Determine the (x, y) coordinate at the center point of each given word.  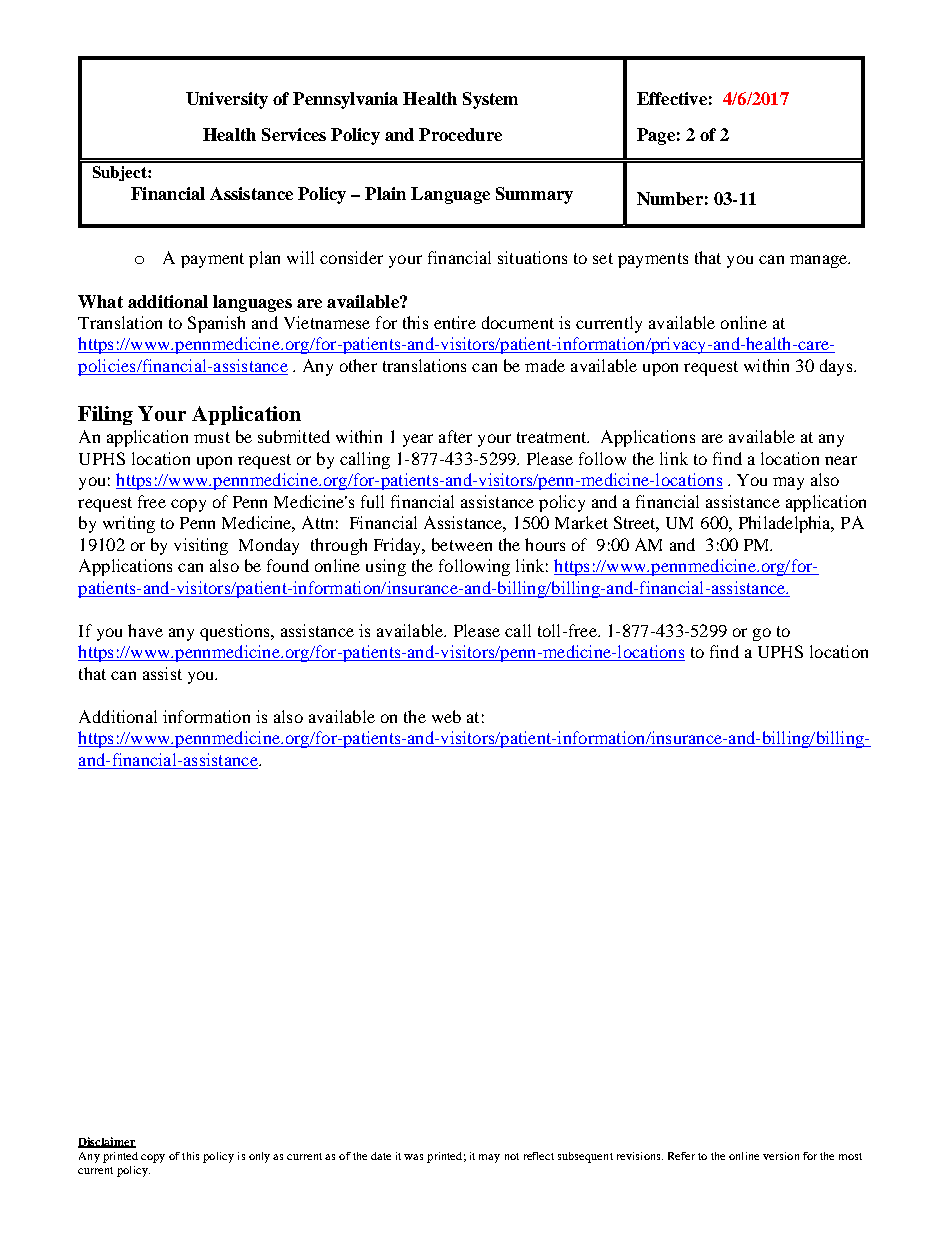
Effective (672, 98)
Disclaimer (107, 1142)
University (227, 100)
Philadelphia (786, 524)
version (781, 1156)
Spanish (216, 324)
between (462, 544)
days (837, 367)
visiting (201, 546)
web (446, 716)
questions (236, 632)
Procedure (460, 134)
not (512, 1156)
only (259, 1157)
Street (636, 524)
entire (455, 322)
